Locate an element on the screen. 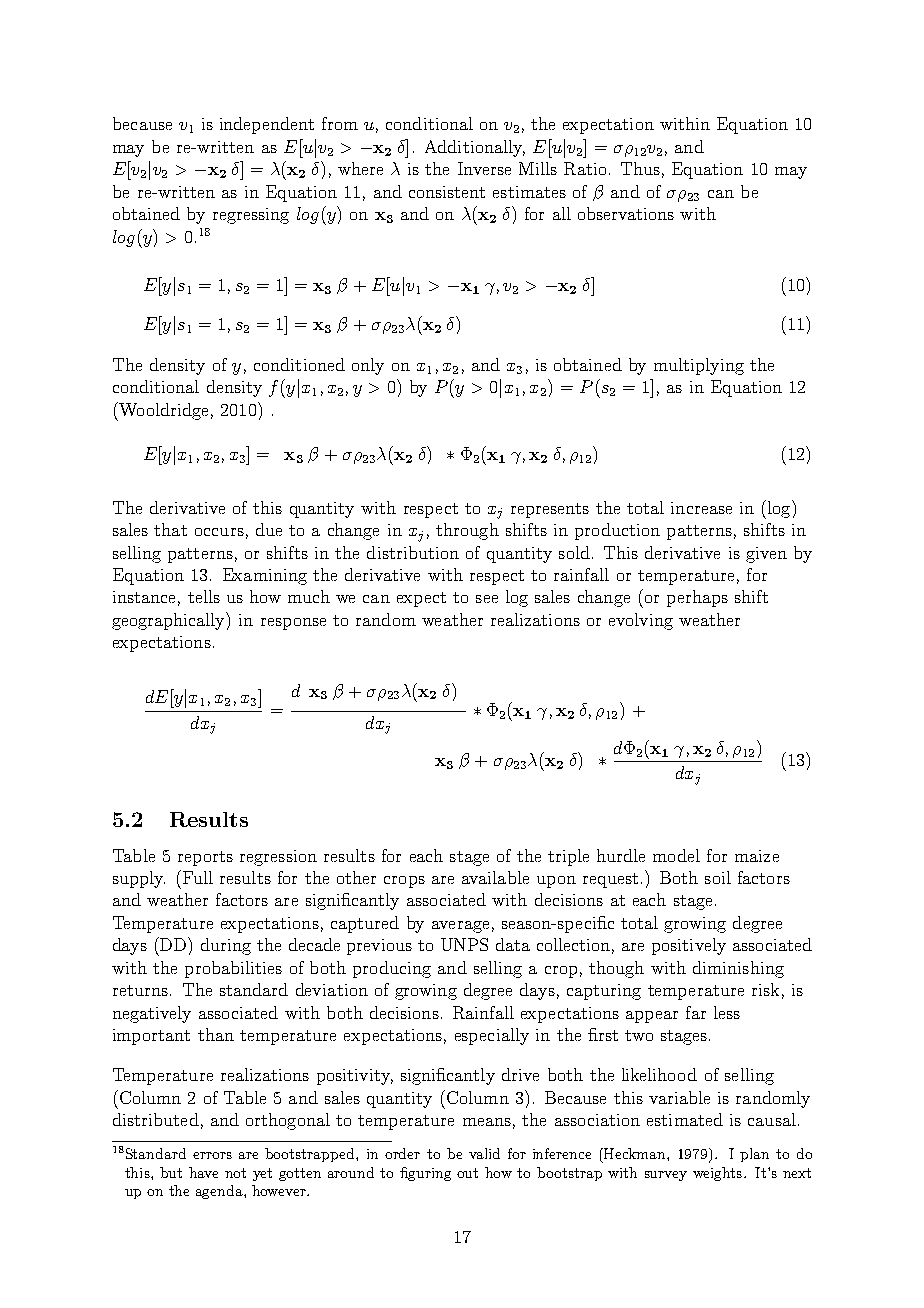  see is located at coordinates (487, 599).
